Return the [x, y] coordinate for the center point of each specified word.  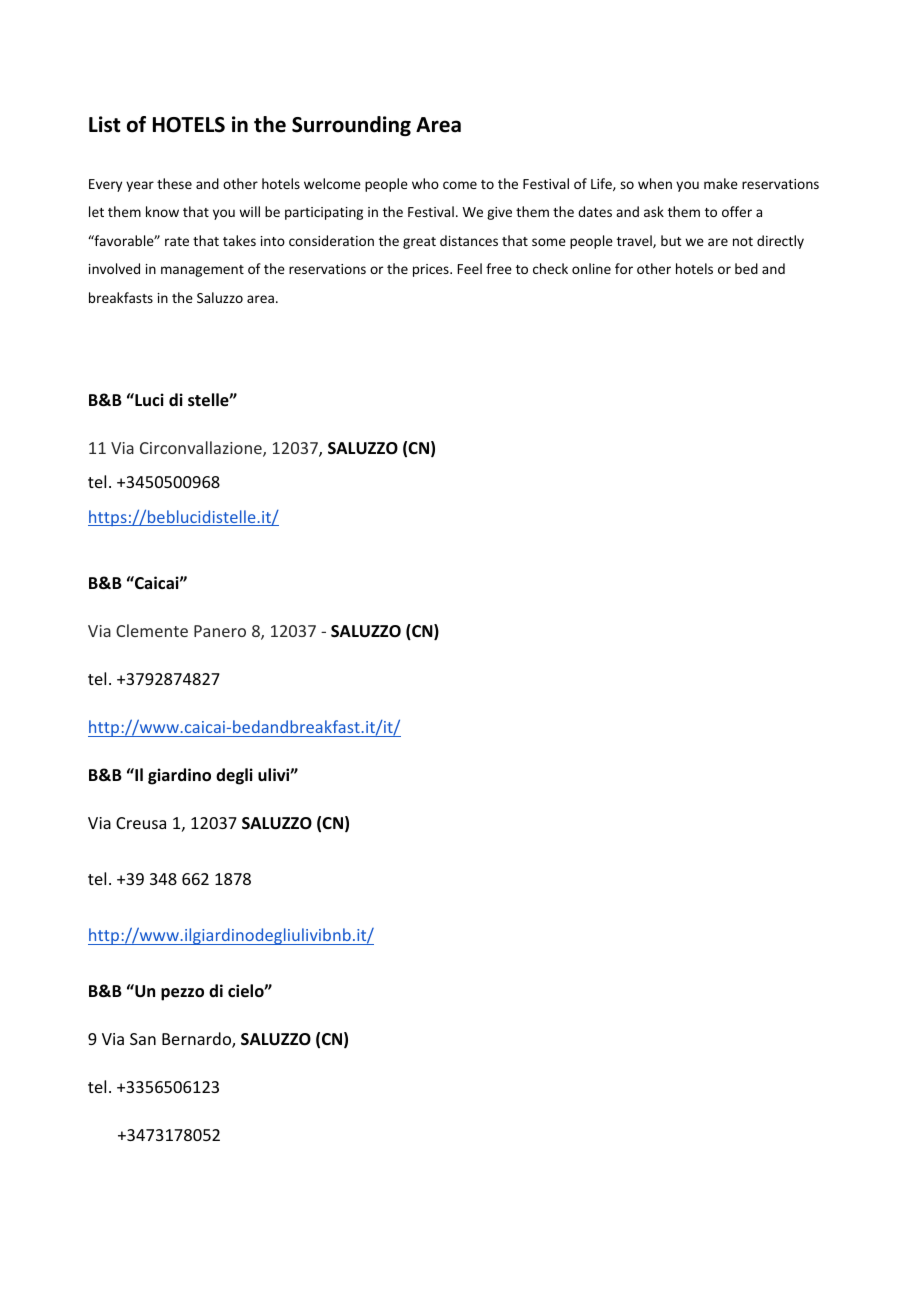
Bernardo [197, 1040]
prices [432, 270]
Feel [470, 268]
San [143, 1039]
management [202, 271]
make [721, 183]
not [743, 241]
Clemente [152, 630]
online [591, 268]
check [550, 268]
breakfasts [121, 297]
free [499, 268]
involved [114, 268]
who [425, 183]
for [624, 268]
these [174, 183]
